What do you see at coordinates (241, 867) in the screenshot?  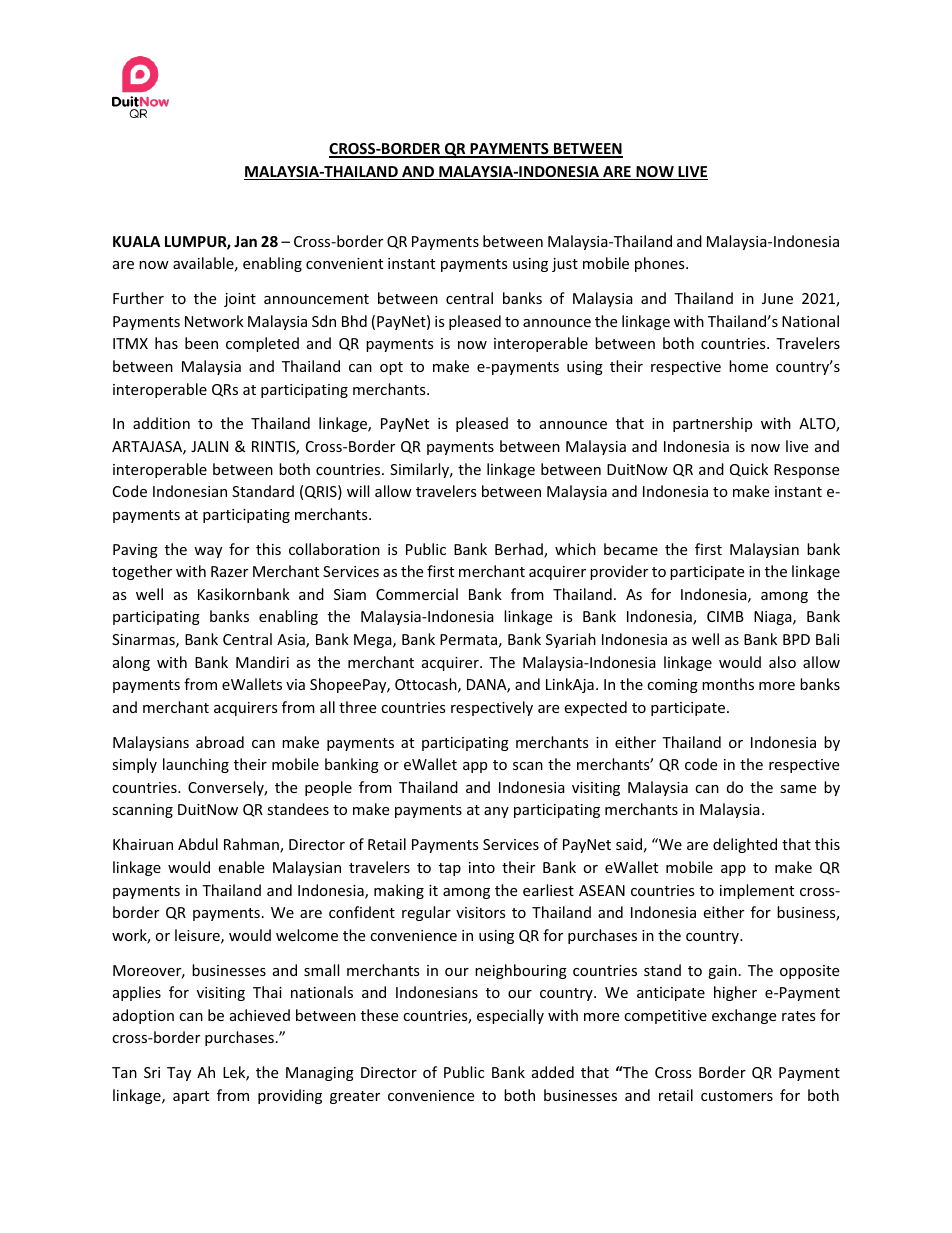 I see `enable` at bounding box center [241, 867].
